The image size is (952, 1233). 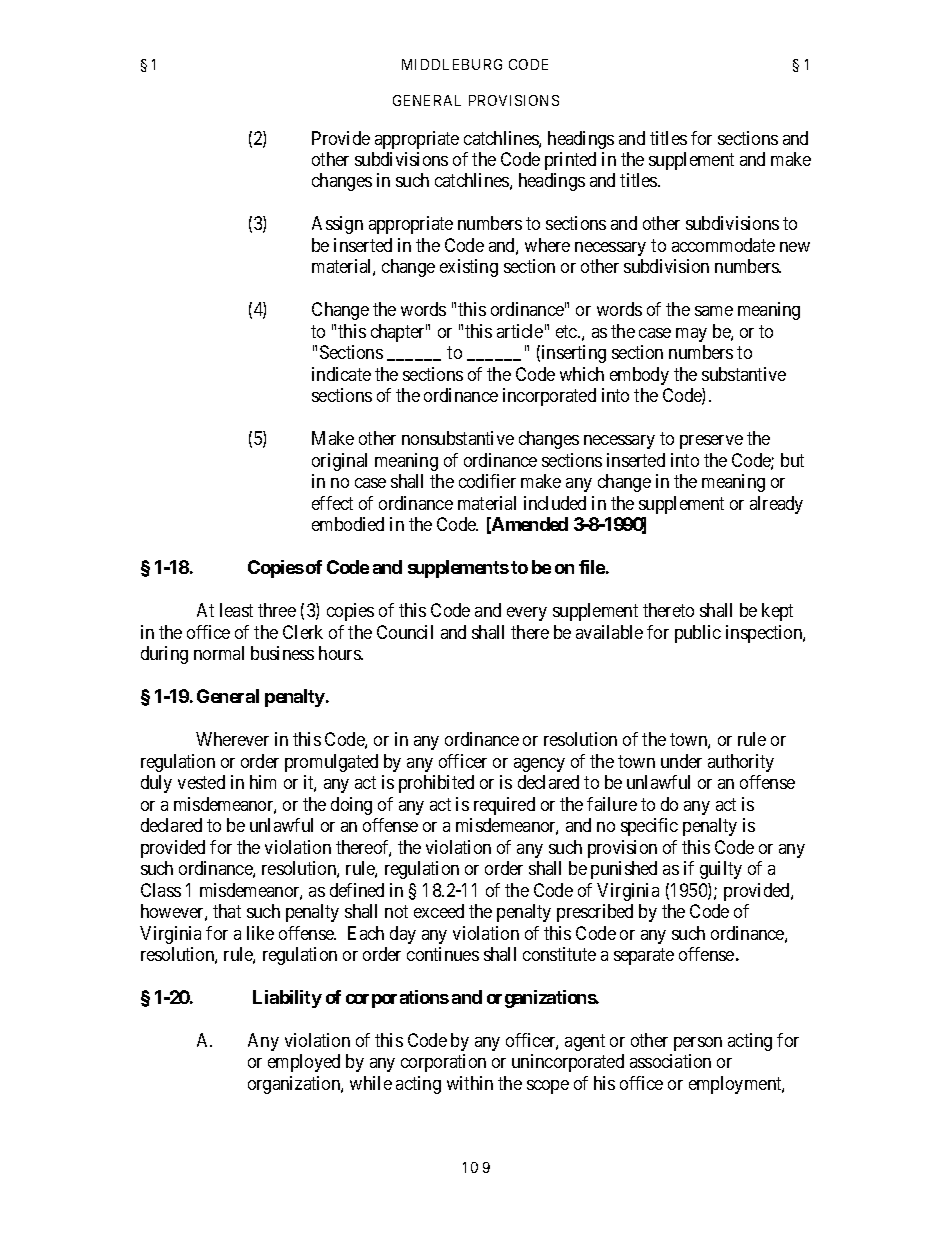 I want to click on accommodate, so click(x=723, y=245).
